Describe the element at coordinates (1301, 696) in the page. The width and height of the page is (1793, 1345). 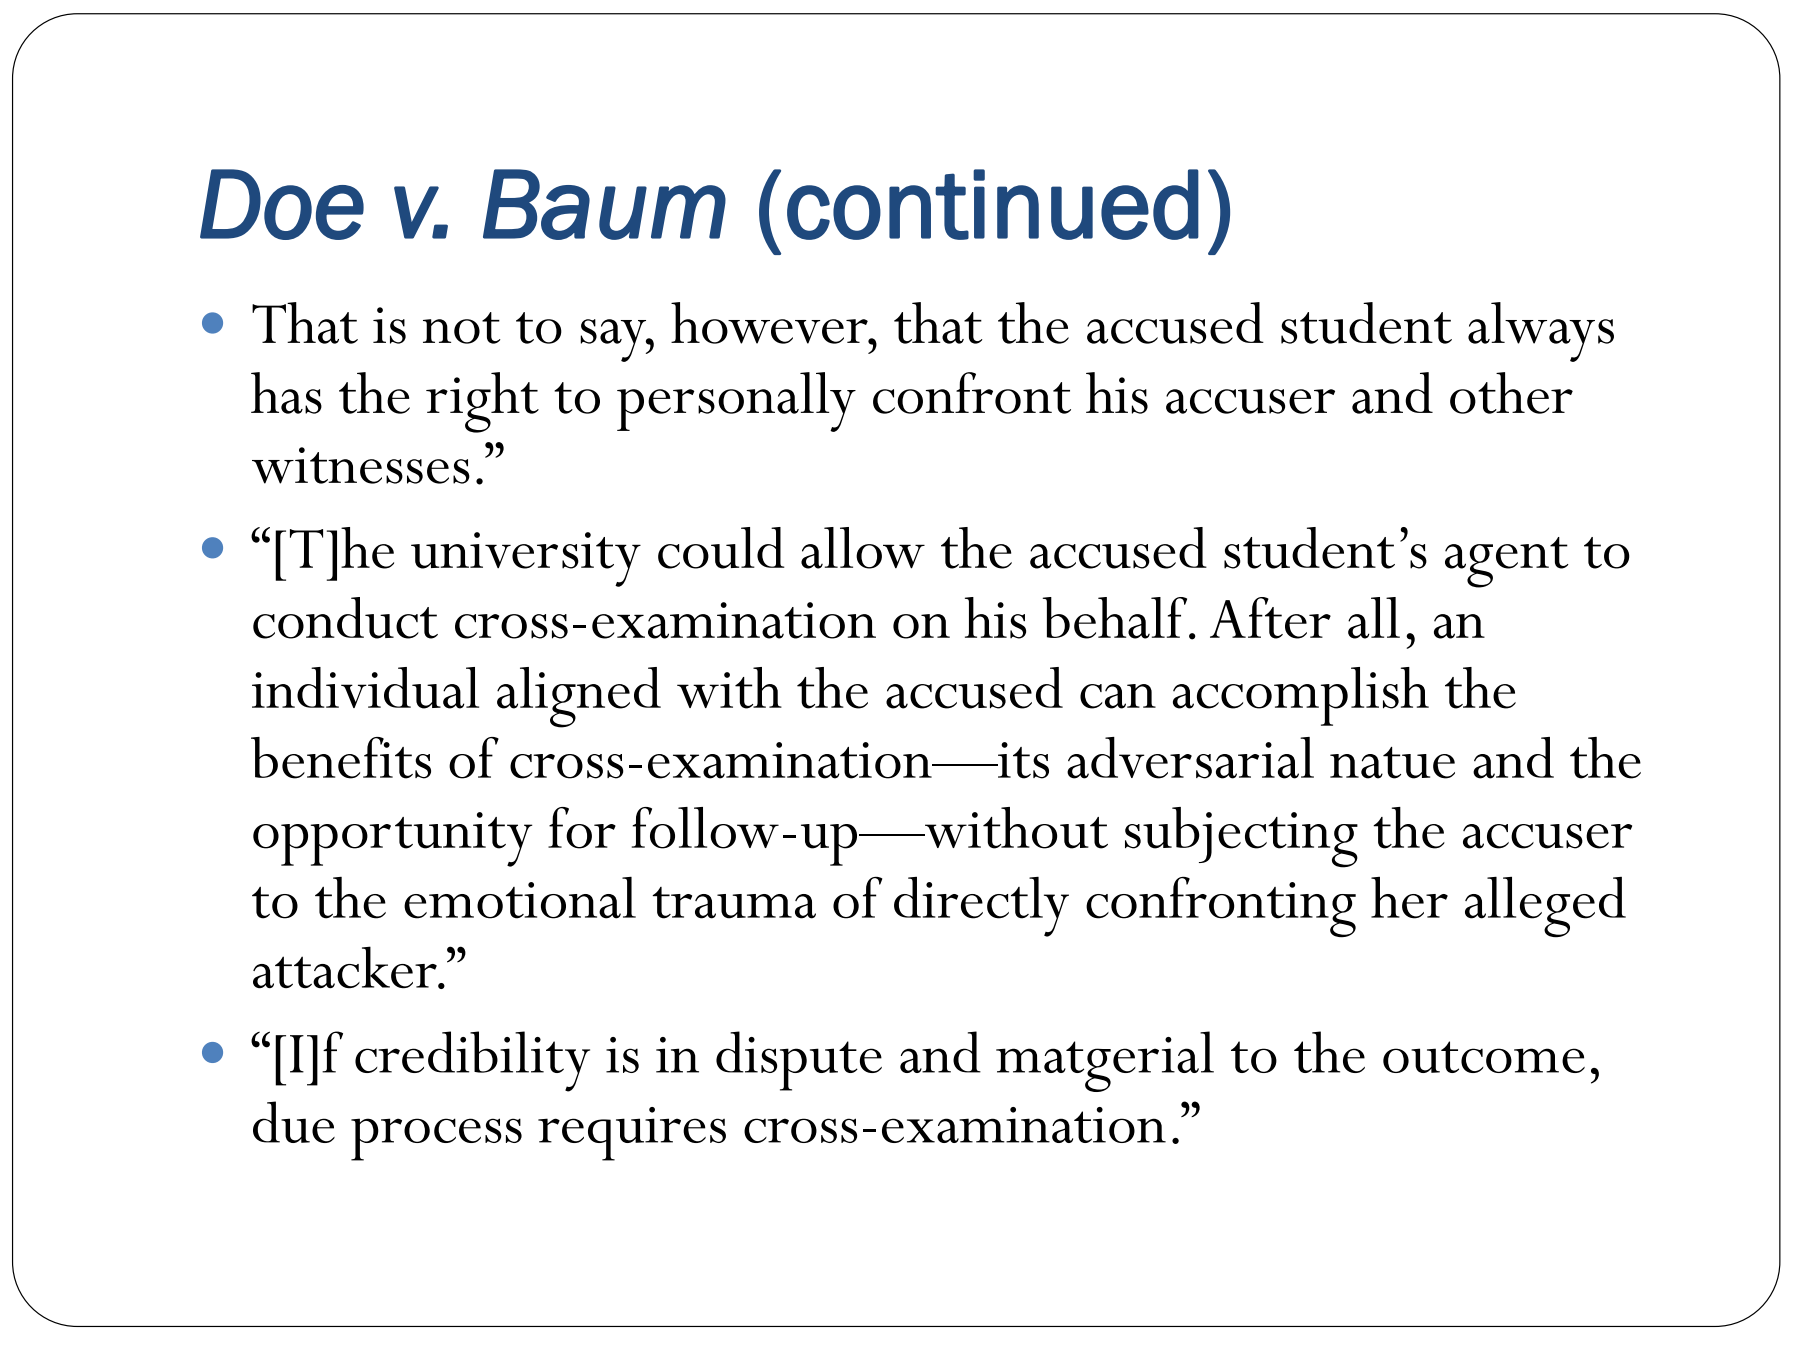
I see `accomplish` at that location.
